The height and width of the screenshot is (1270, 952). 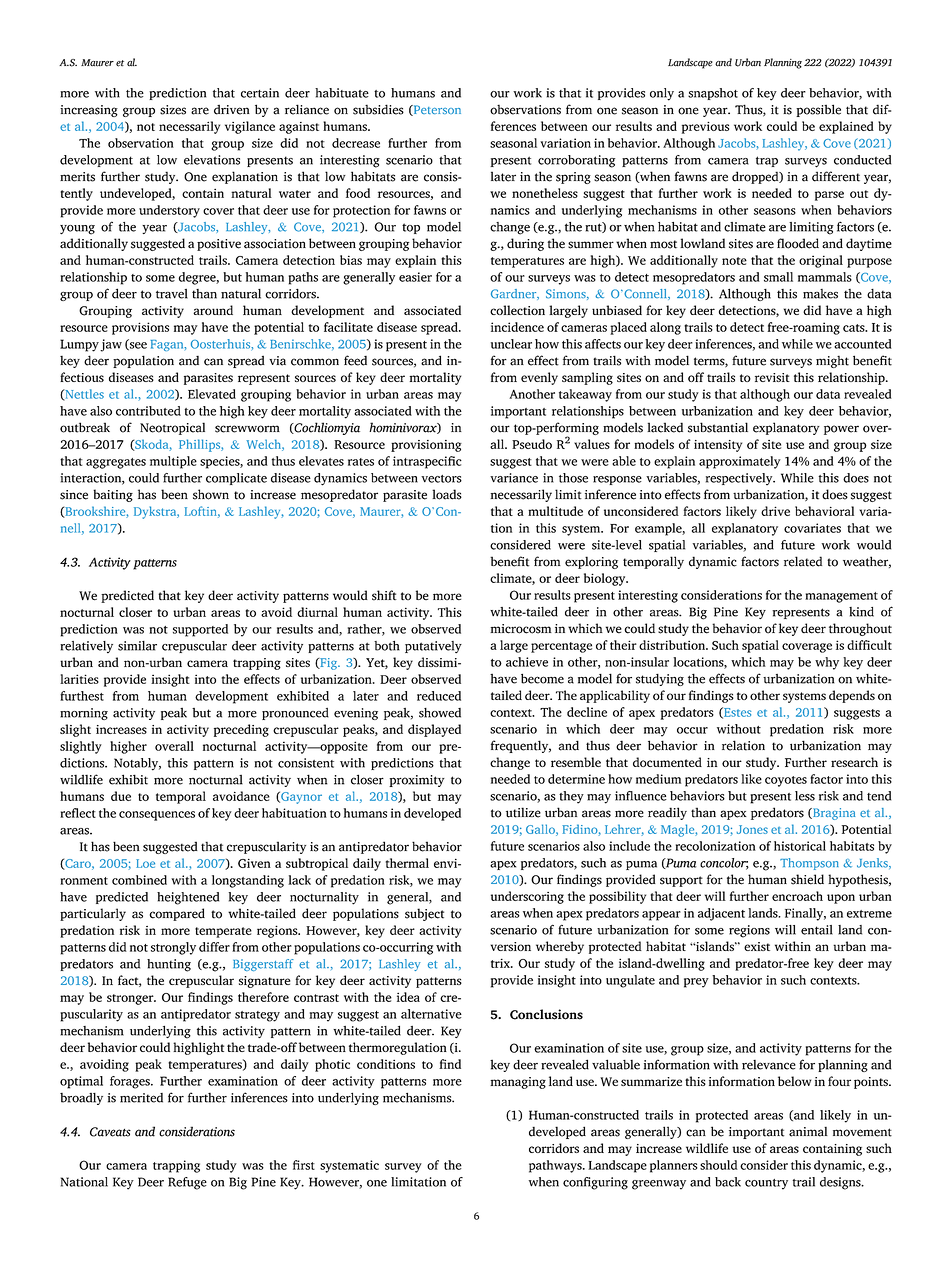 What do you see at coordinates (212, 394) in the screenshot?
I see `Elevated` at bounding box center [212, 394].
